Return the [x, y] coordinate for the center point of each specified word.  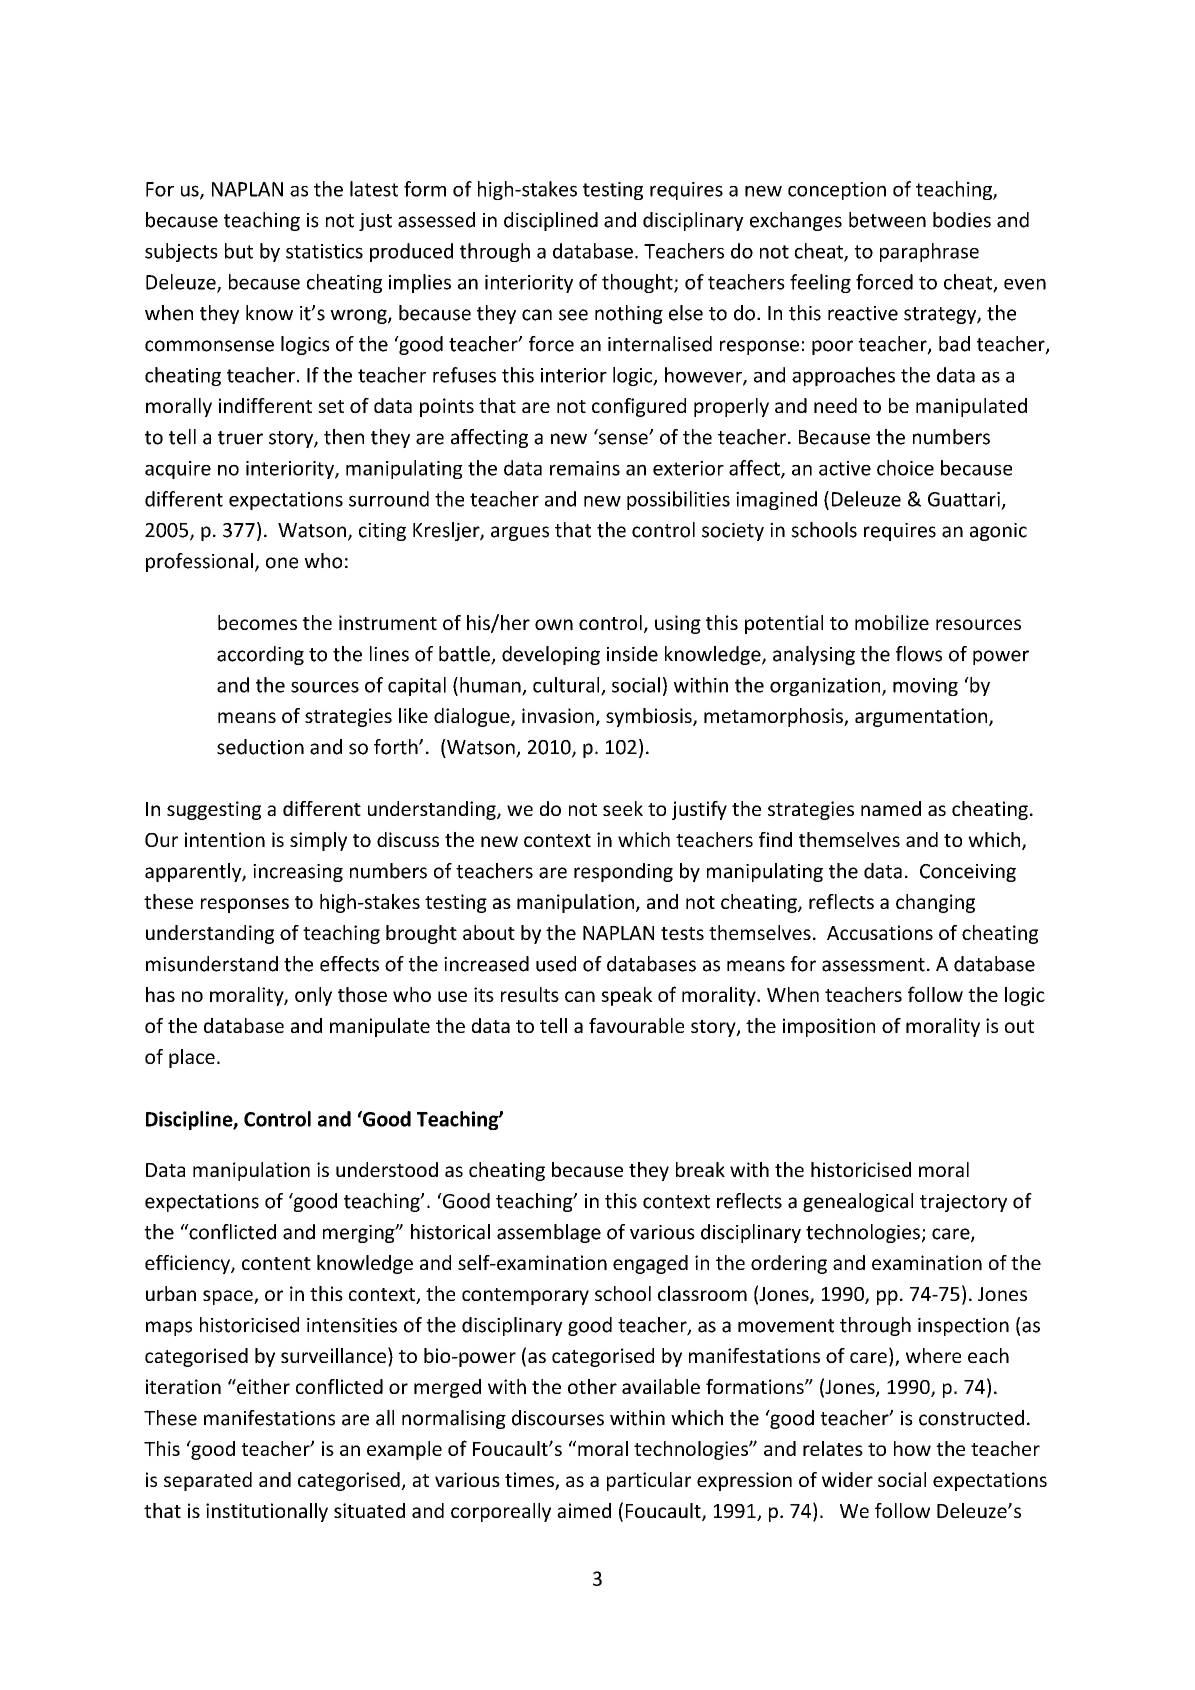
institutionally [267, 1512]
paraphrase [929, 252]
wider [847, 1479]
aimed [584, 1510]
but [239, 251]
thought [638, 283]
